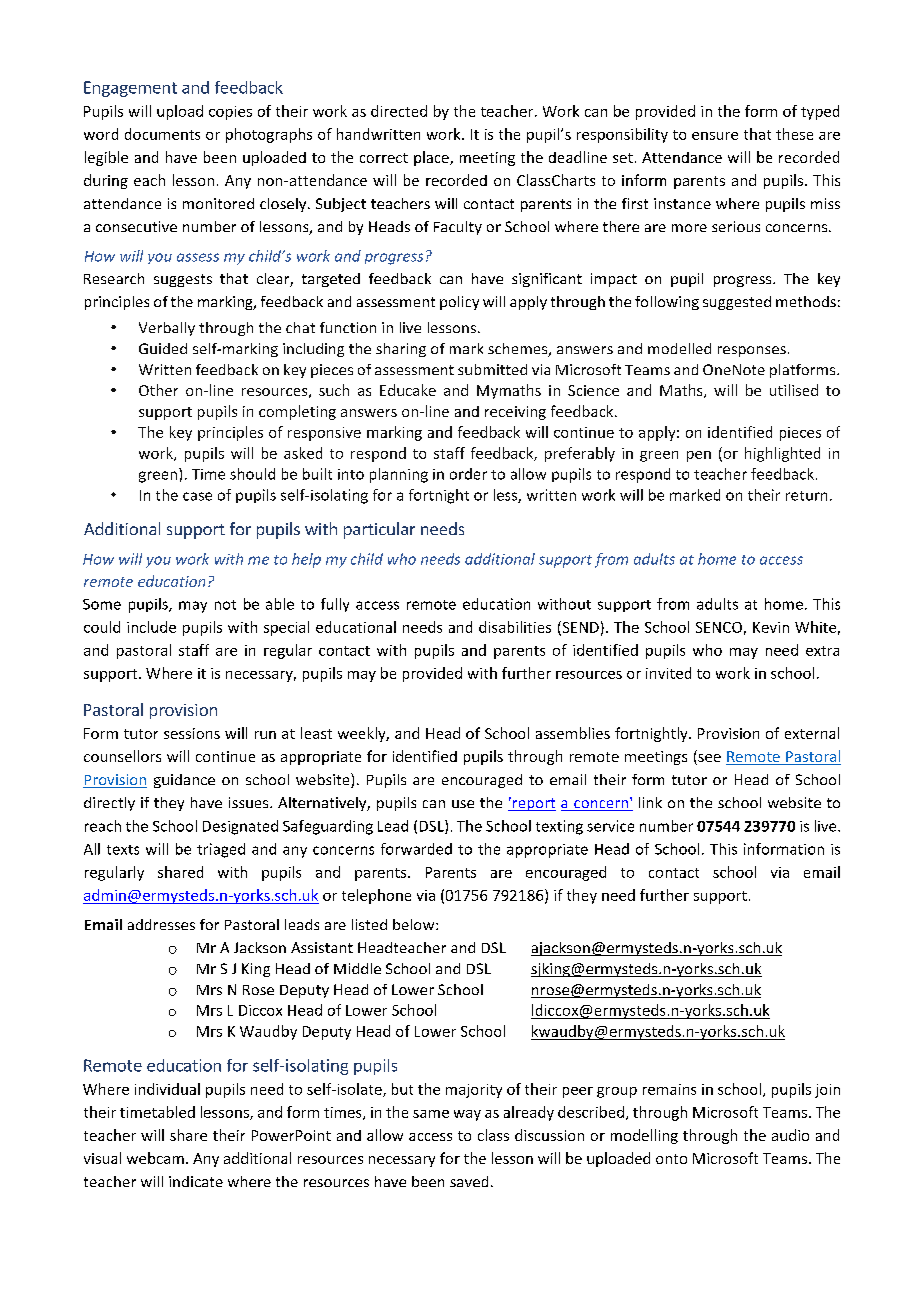 This screenshot has width=924, height=1308. Describe the element at coordinates (155, 1158) in the screenshot. I see `webcam` at that location.
